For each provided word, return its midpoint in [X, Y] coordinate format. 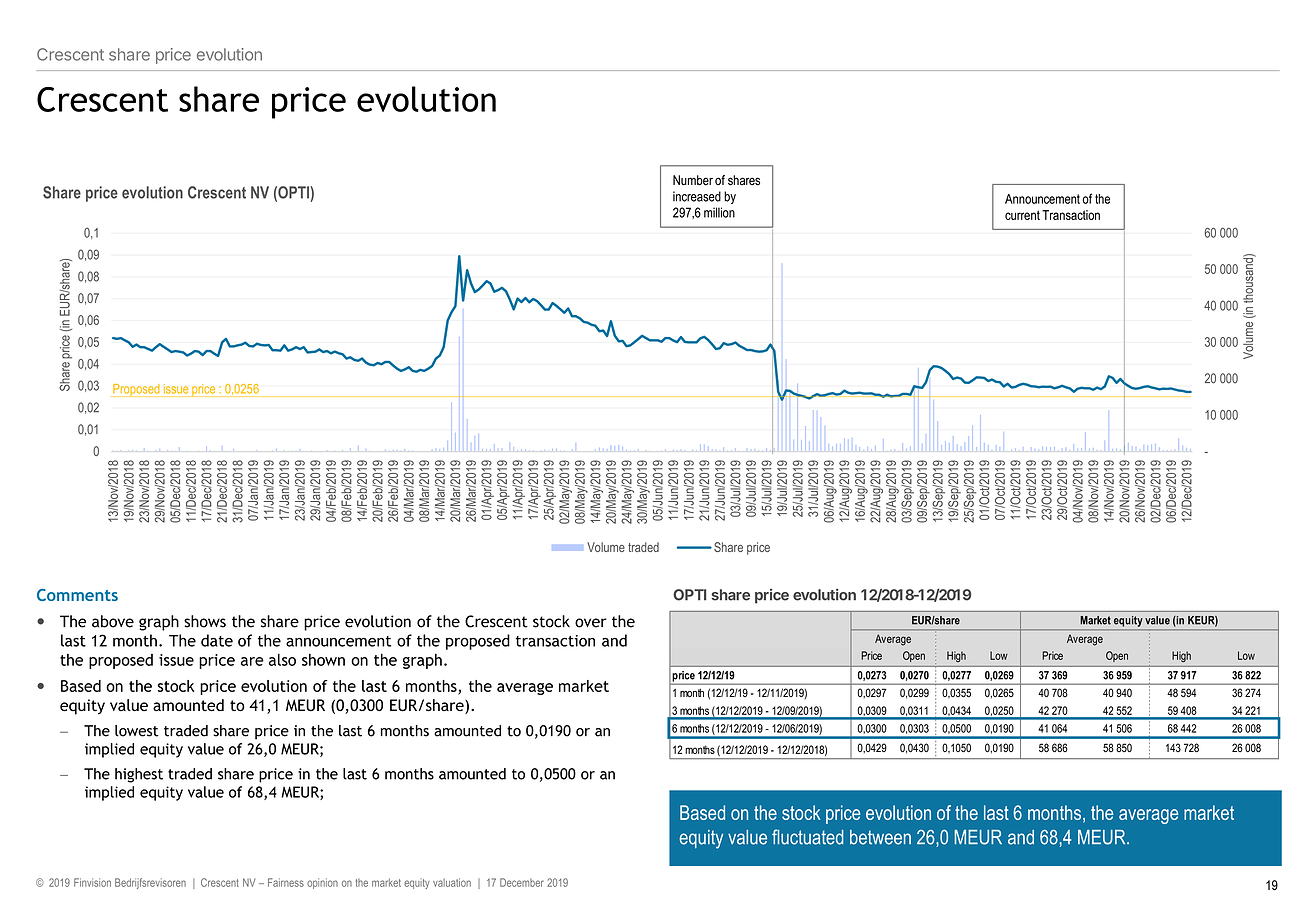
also [282, 659]
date [217, 640]
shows [205, 621]
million [719, 212]
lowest [137, 731]
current [1022, 215]
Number [693, 180]
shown [323, 659]
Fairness [286, 882]
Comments [77, 595]
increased [697, 196]
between [880, 837]
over [591, 623]
